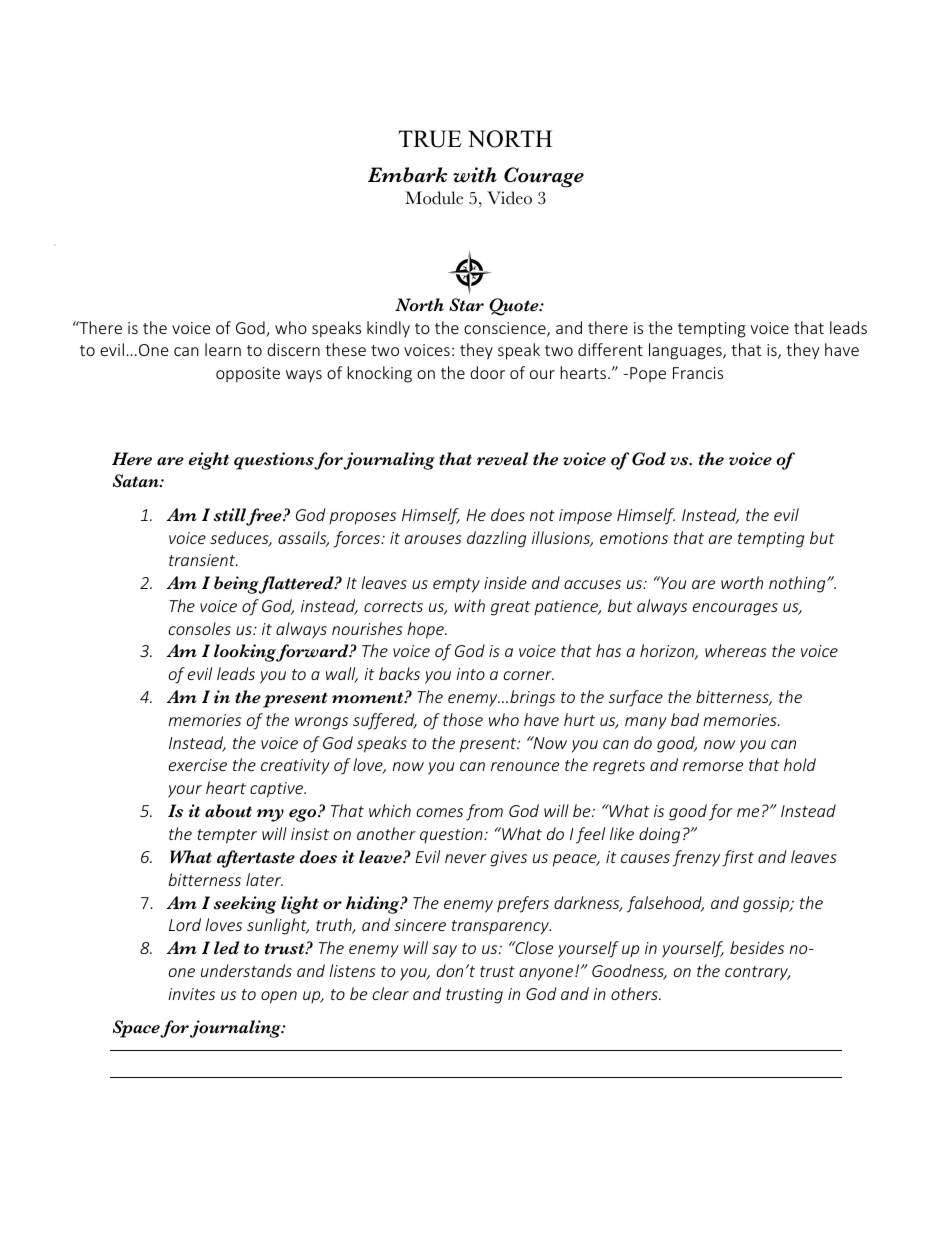  Describe the element at coordinates (390, 993) in the page. I see `clear` at that location.
